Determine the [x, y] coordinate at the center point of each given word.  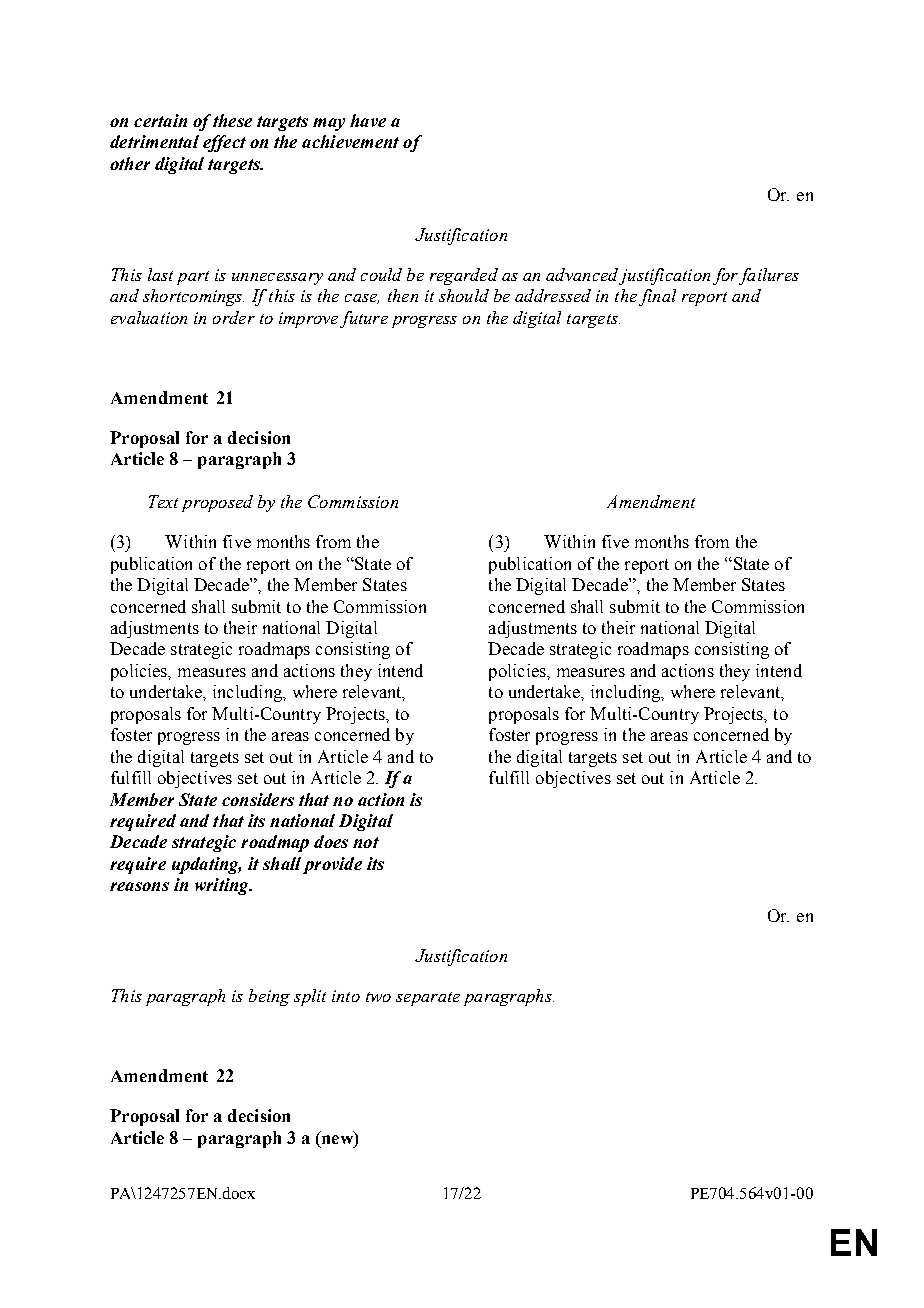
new [336, 1141]
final [657, 297]
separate [428, 999]
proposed [217, 503]
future [364, 319]
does [331, 841]
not [366, 842]
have [368, 120]
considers [258, 799]
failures [769, 276]
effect [224, 143]
